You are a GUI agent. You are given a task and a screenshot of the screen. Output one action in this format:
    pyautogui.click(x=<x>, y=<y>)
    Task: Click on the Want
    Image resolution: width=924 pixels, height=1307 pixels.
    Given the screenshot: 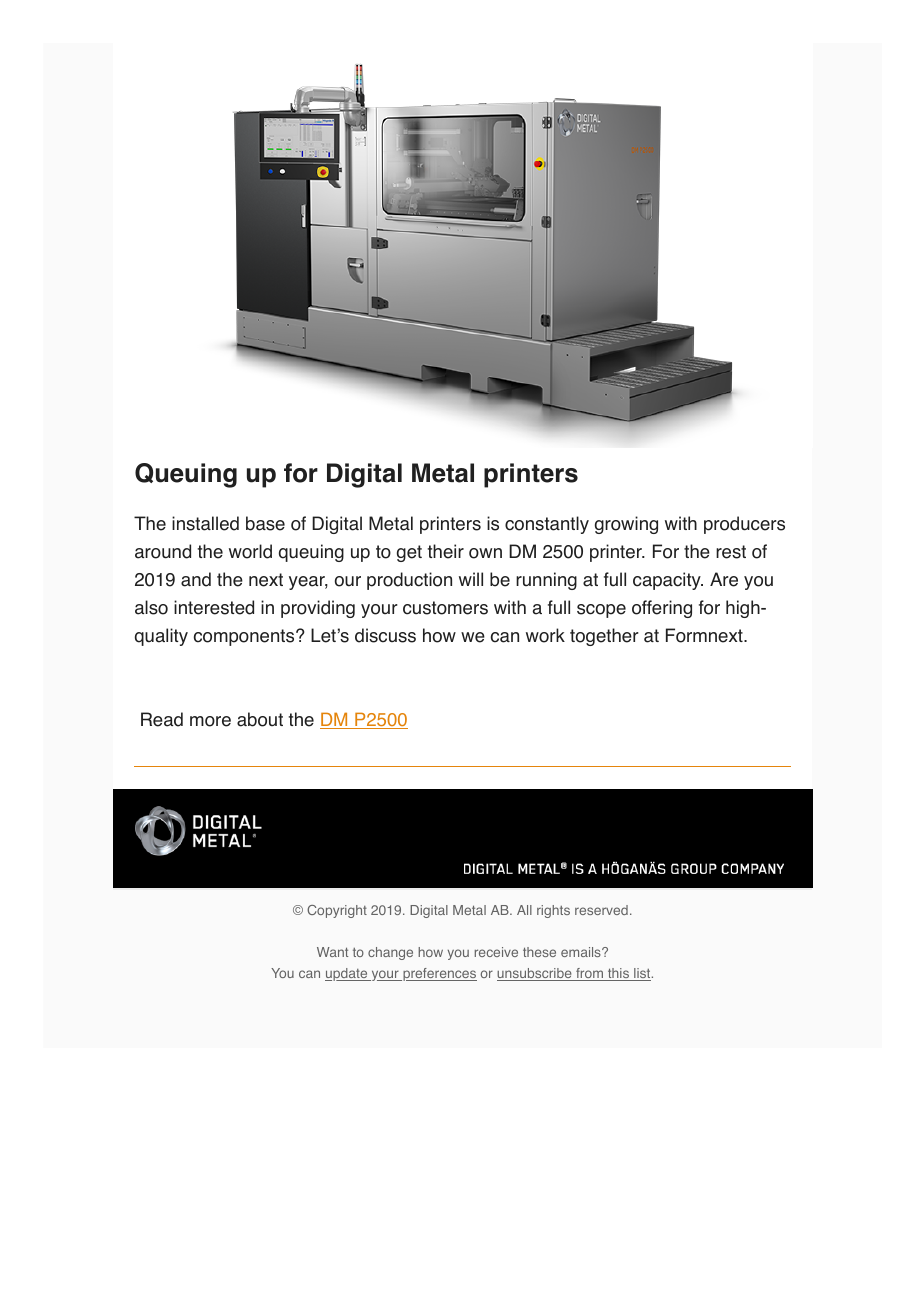 What is the action you would take?
    pyautogui.click(x=332, y=952)
